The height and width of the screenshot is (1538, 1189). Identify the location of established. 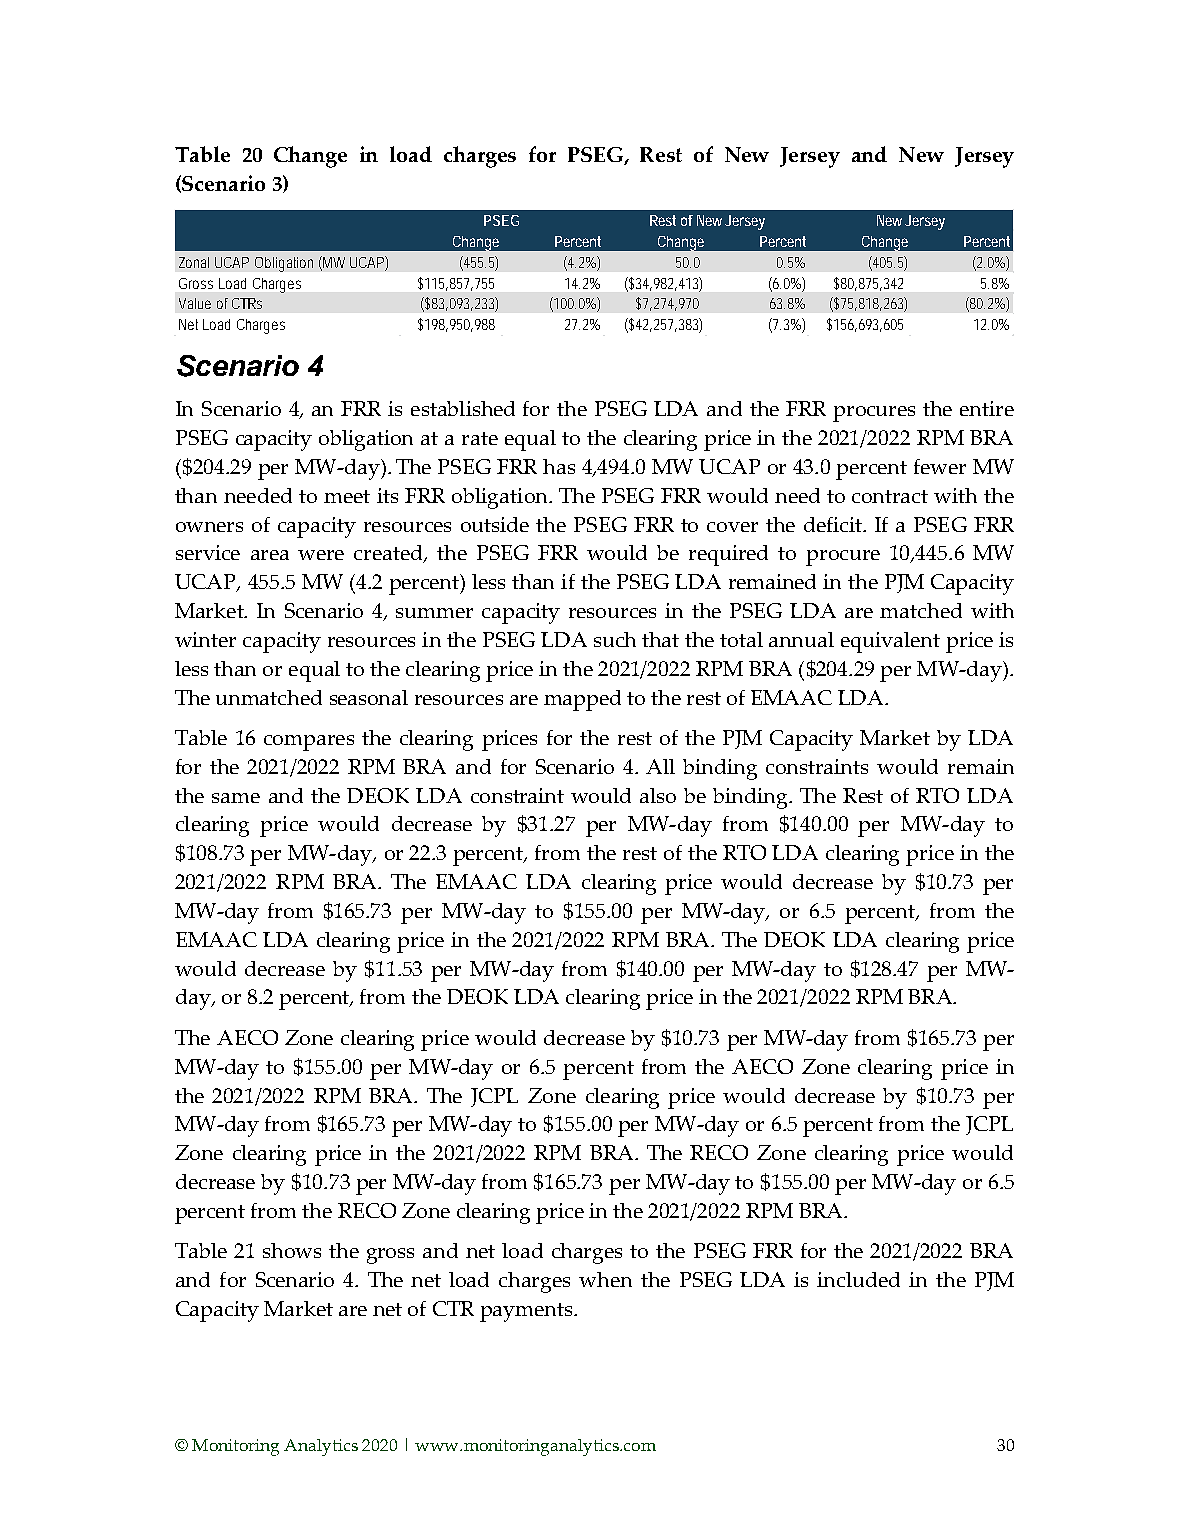
(463, 408).
